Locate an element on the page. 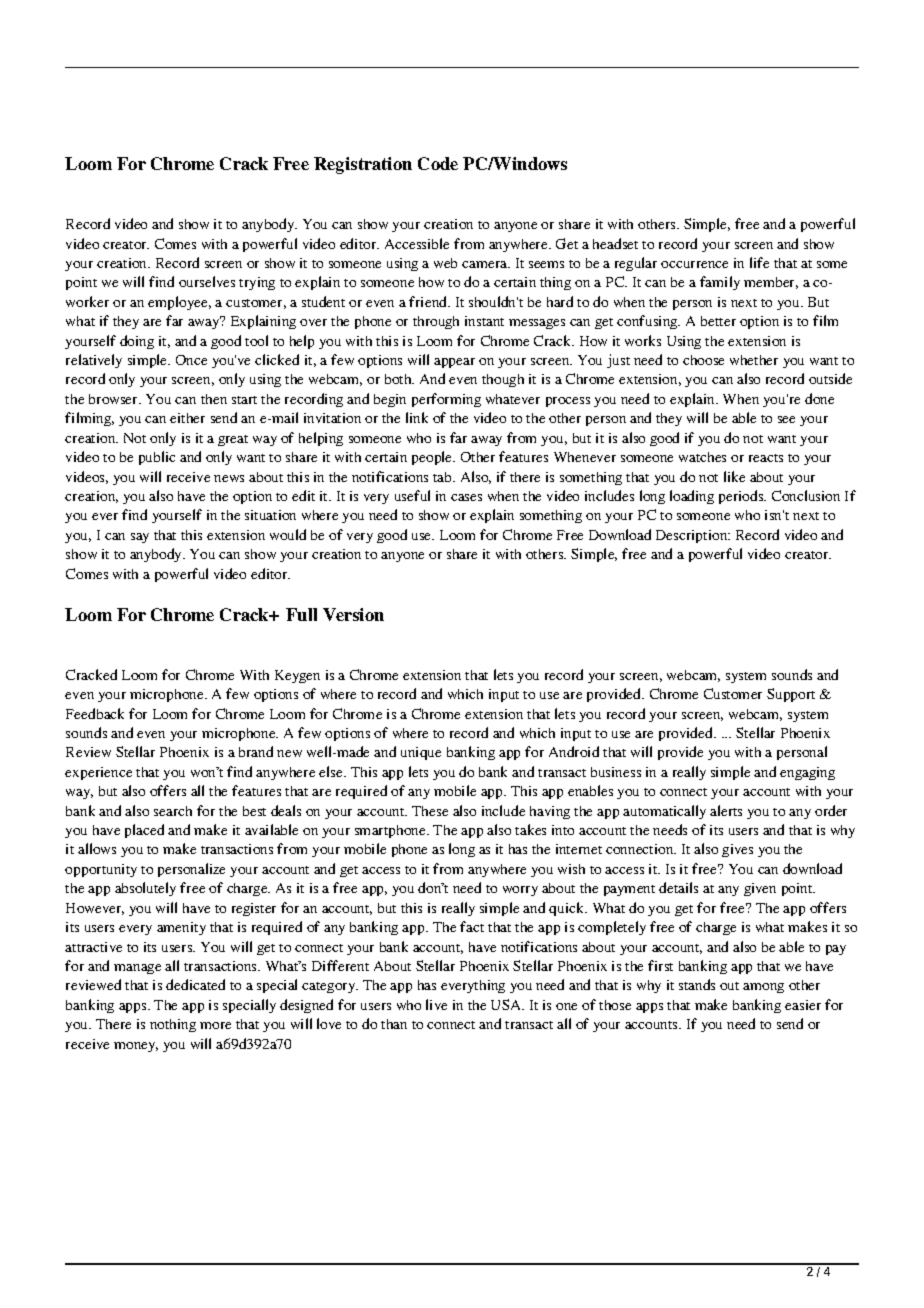  more is located at coordinates (215, 1025).
